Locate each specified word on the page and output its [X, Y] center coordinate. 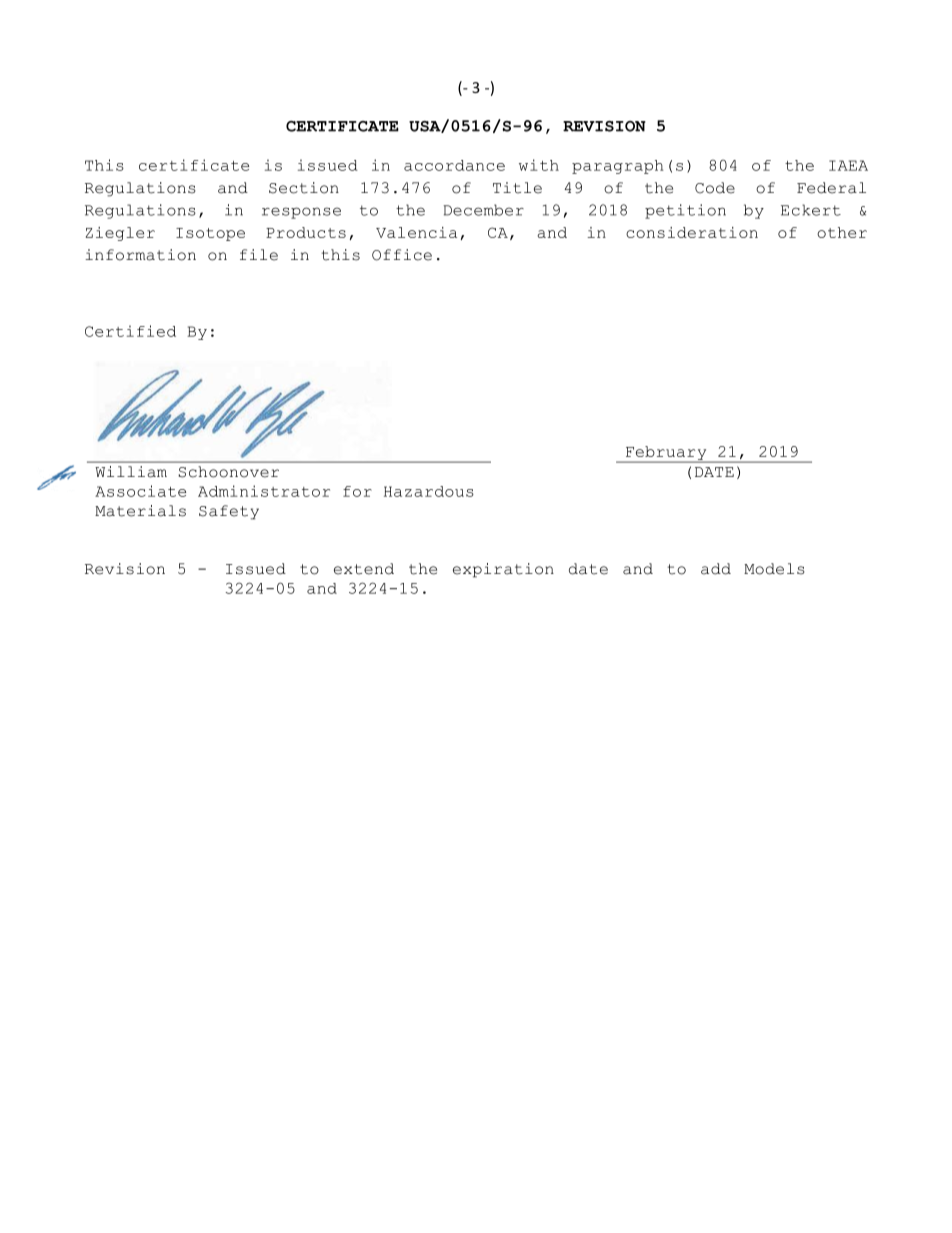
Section [304, 188]
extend [364, 569]
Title [517, 188]
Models [774, 569]
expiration [503, 570]
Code [715, 188]
